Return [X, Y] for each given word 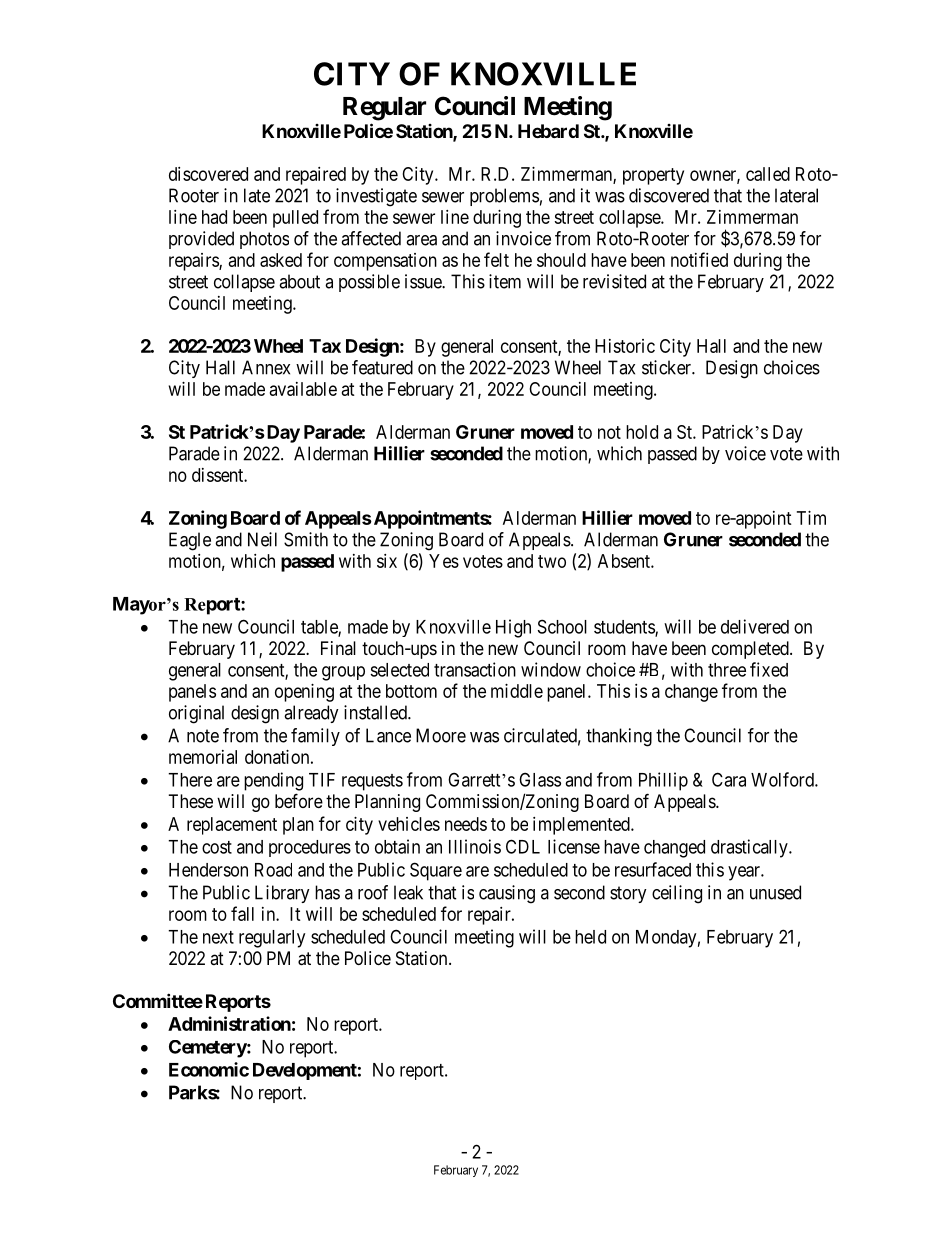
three [727, 670]
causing [507, 894]
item [505, 281]
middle [517, 691]
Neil [262, 539]
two [552, 561]
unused [775, 892]
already [311, 714]
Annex [266, 367]
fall [242, 913]
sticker [667, 367]
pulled [295, 219]
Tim [811, 518]
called [768, 174]
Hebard [548, 131]
